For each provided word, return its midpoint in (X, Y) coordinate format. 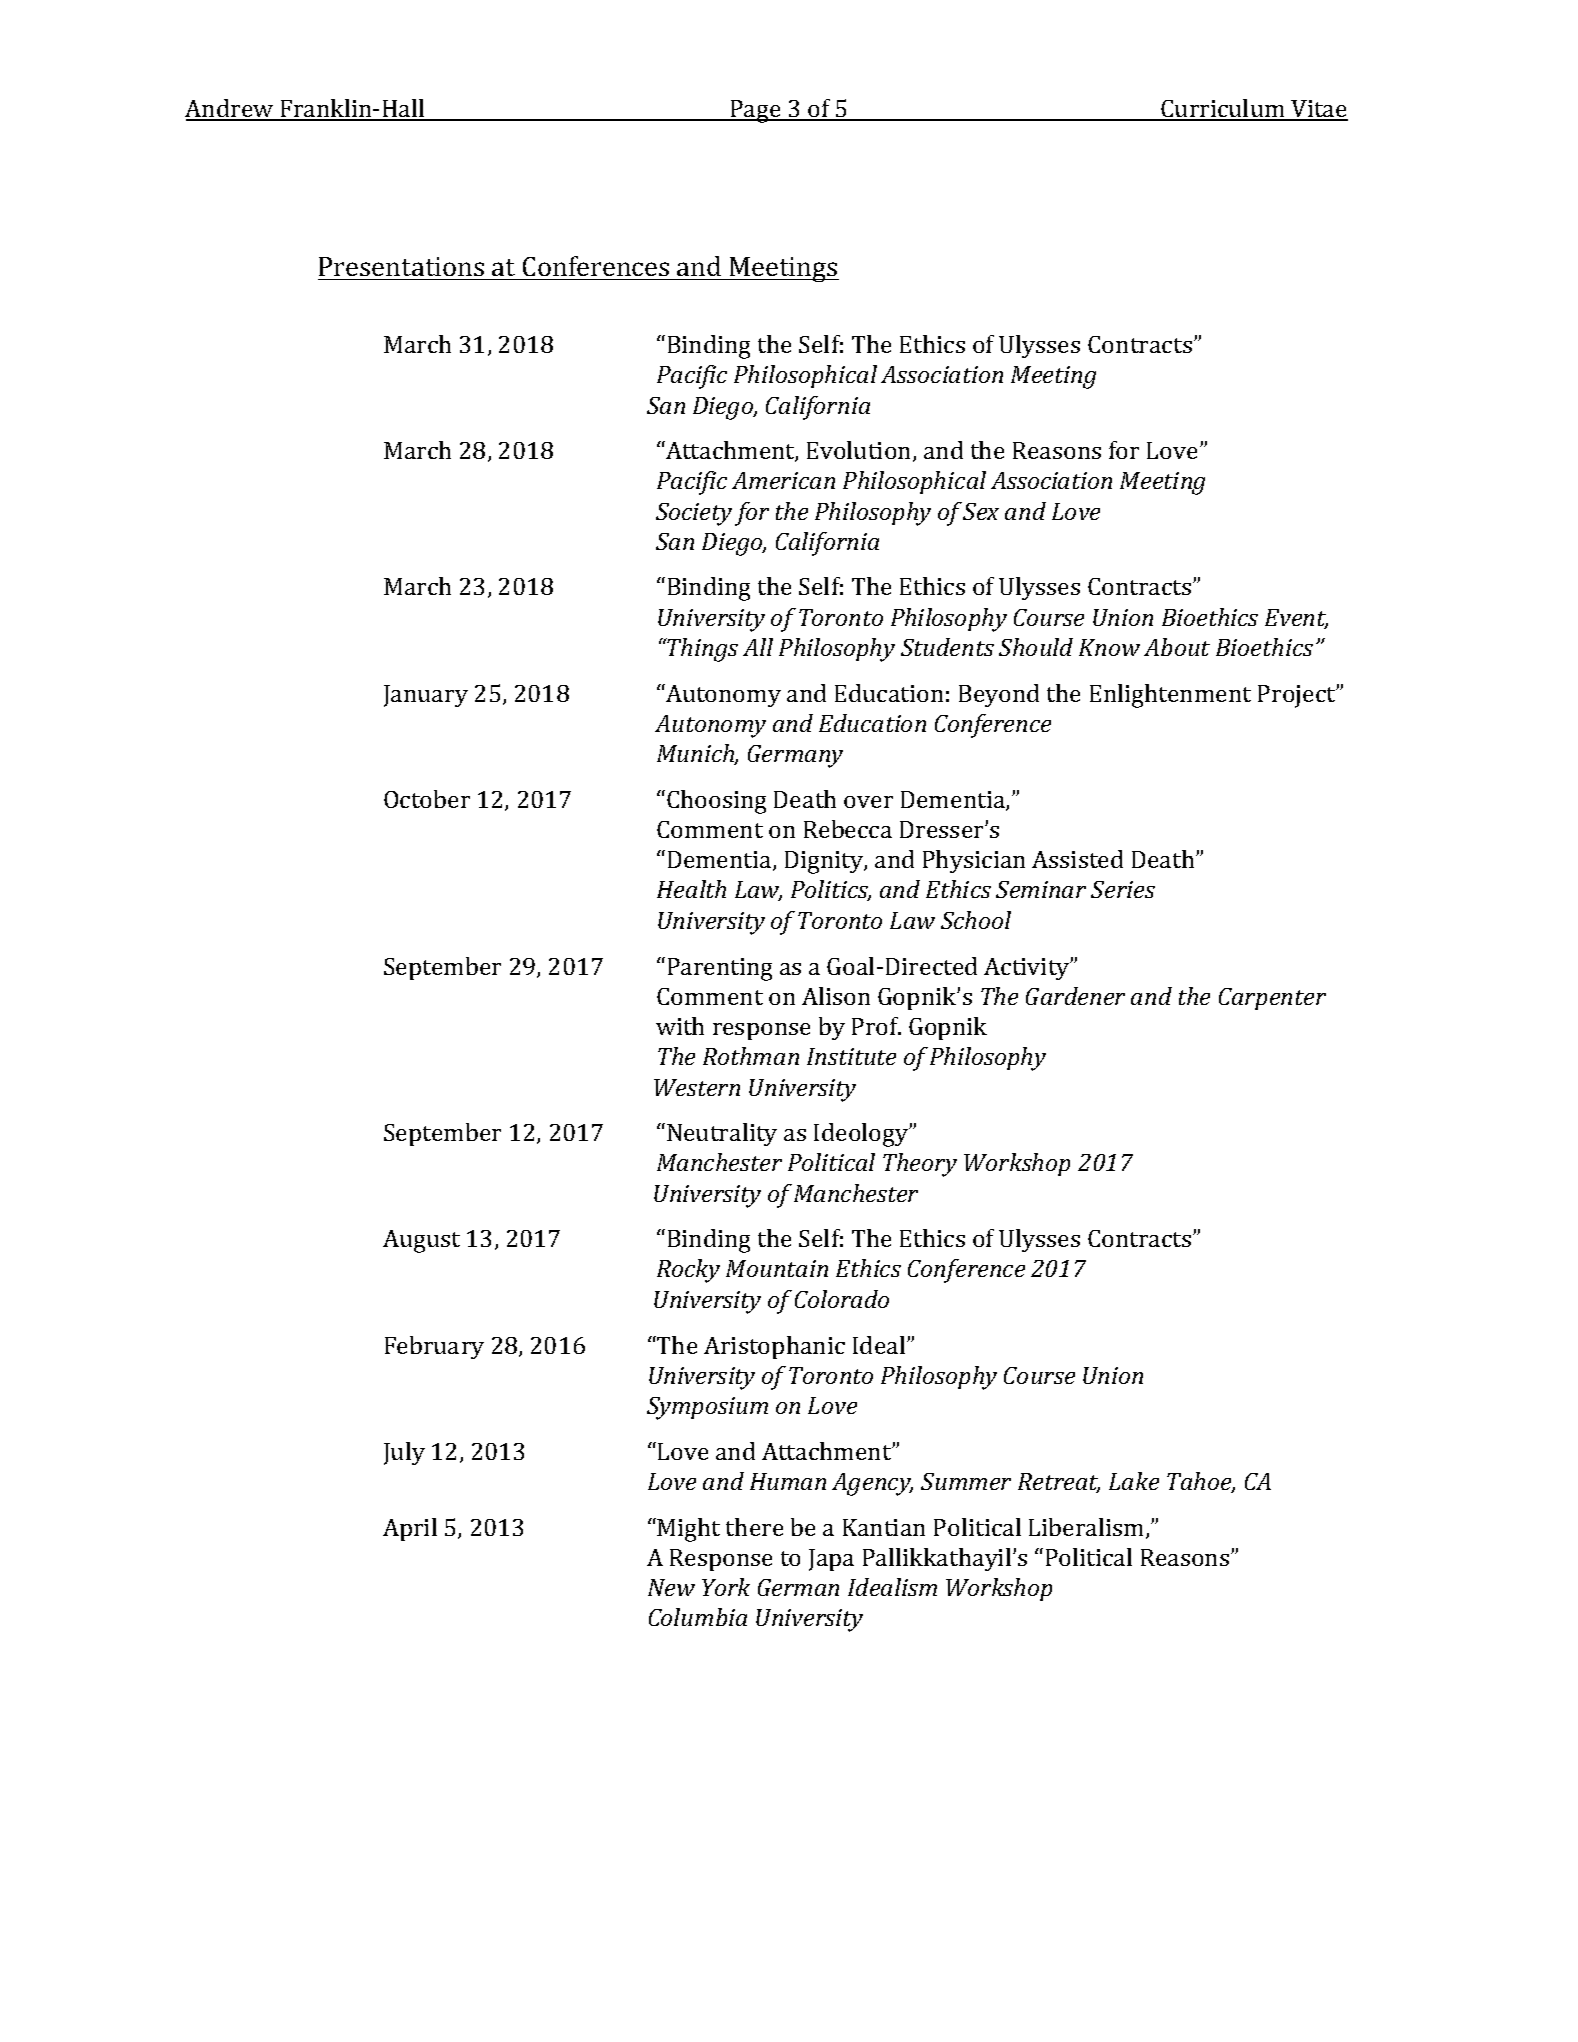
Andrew (230, 109)
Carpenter (1272, 999)
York (726, 1587)
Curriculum (1223, 109)
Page (755, 111)
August (421, 1241)
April (410, 1529)
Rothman (751, 1056)
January (426, 696)
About (1177, 647)
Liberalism (1088, 1528)
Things (702, 650)
